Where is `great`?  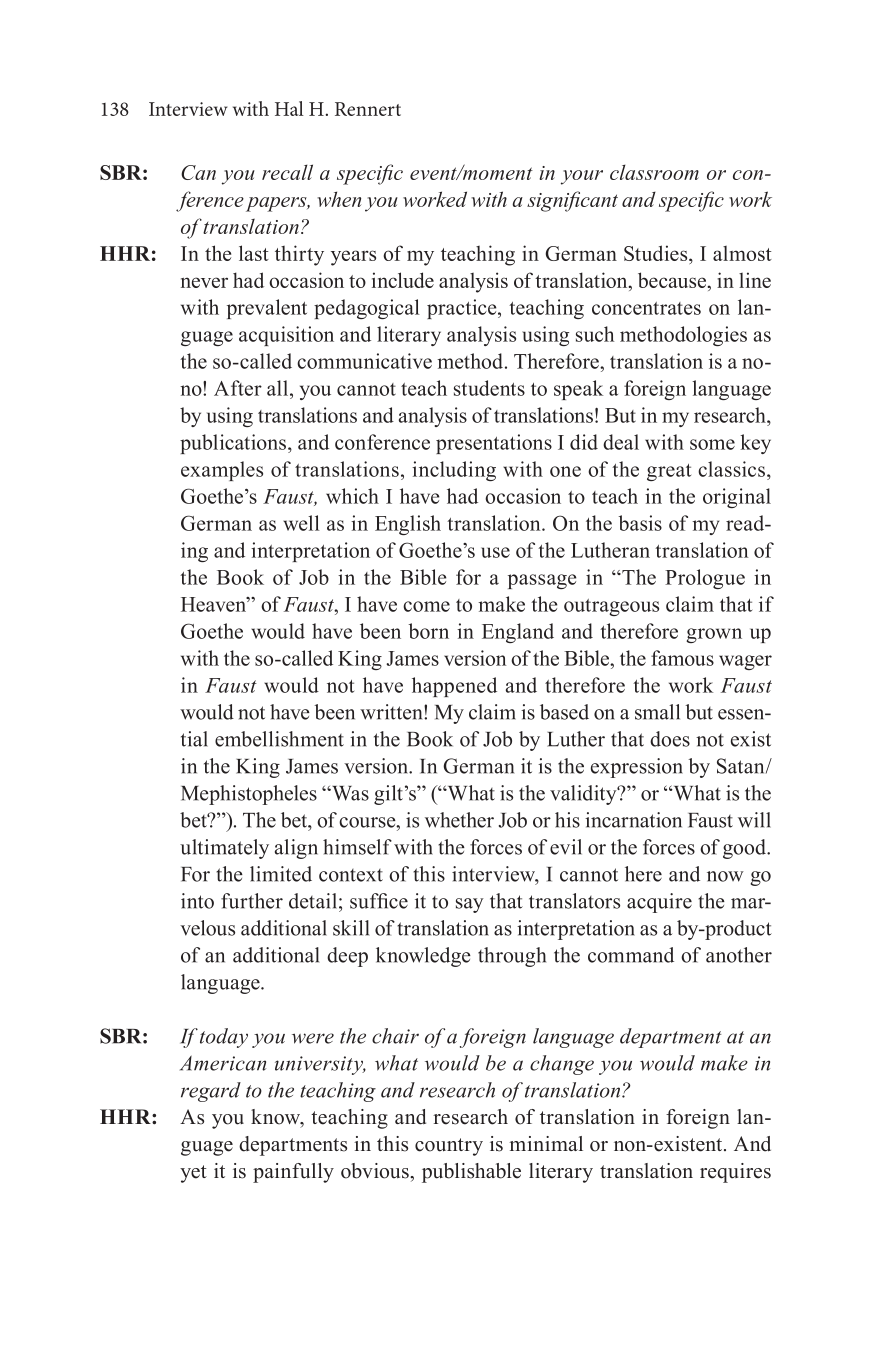 great is located at coordinates (669, 472).
